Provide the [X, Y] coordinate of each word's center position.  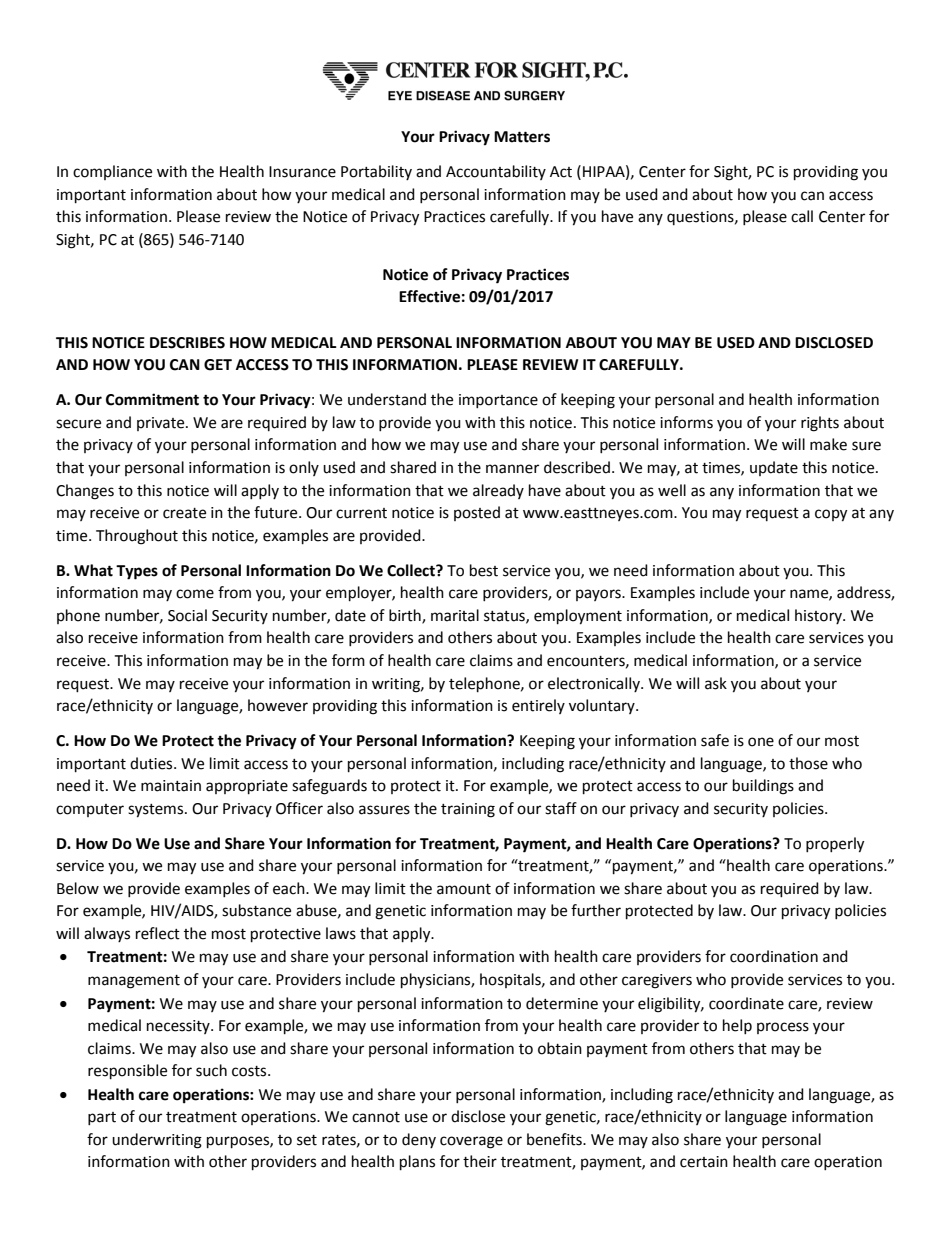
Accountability [496, 172]
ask [716, 683]
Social [187, 615]
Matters [522, 137]
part [102, 1118]
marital [455, 615]
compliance [112, 172]
